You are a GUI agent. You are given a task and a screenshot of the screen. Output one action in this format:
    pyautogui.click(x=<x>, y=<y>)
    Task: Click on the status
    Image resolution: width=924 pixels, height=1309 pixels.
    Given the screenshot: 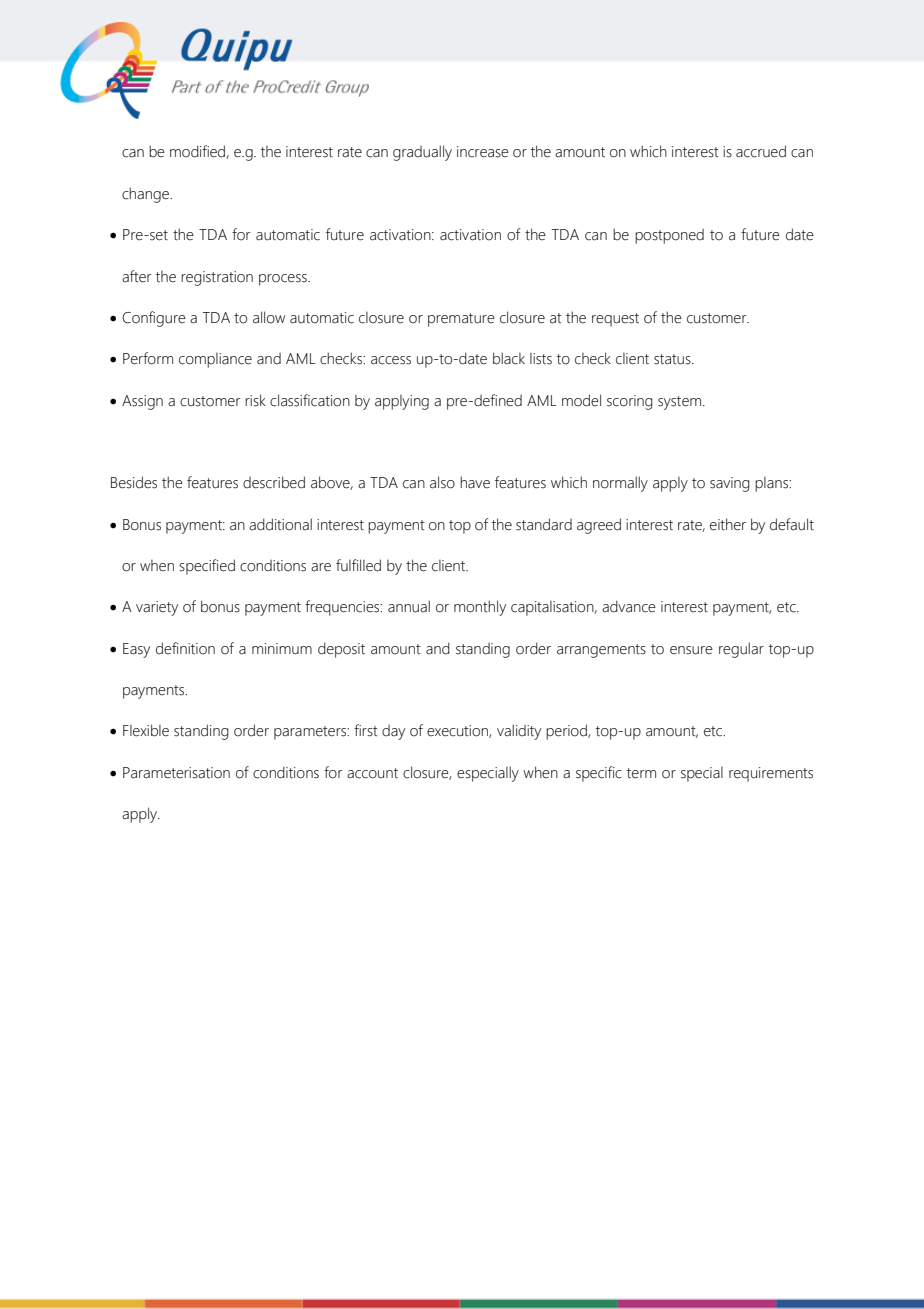 What is the action you would take?
    pyautogui.click(x=673, y=359)
